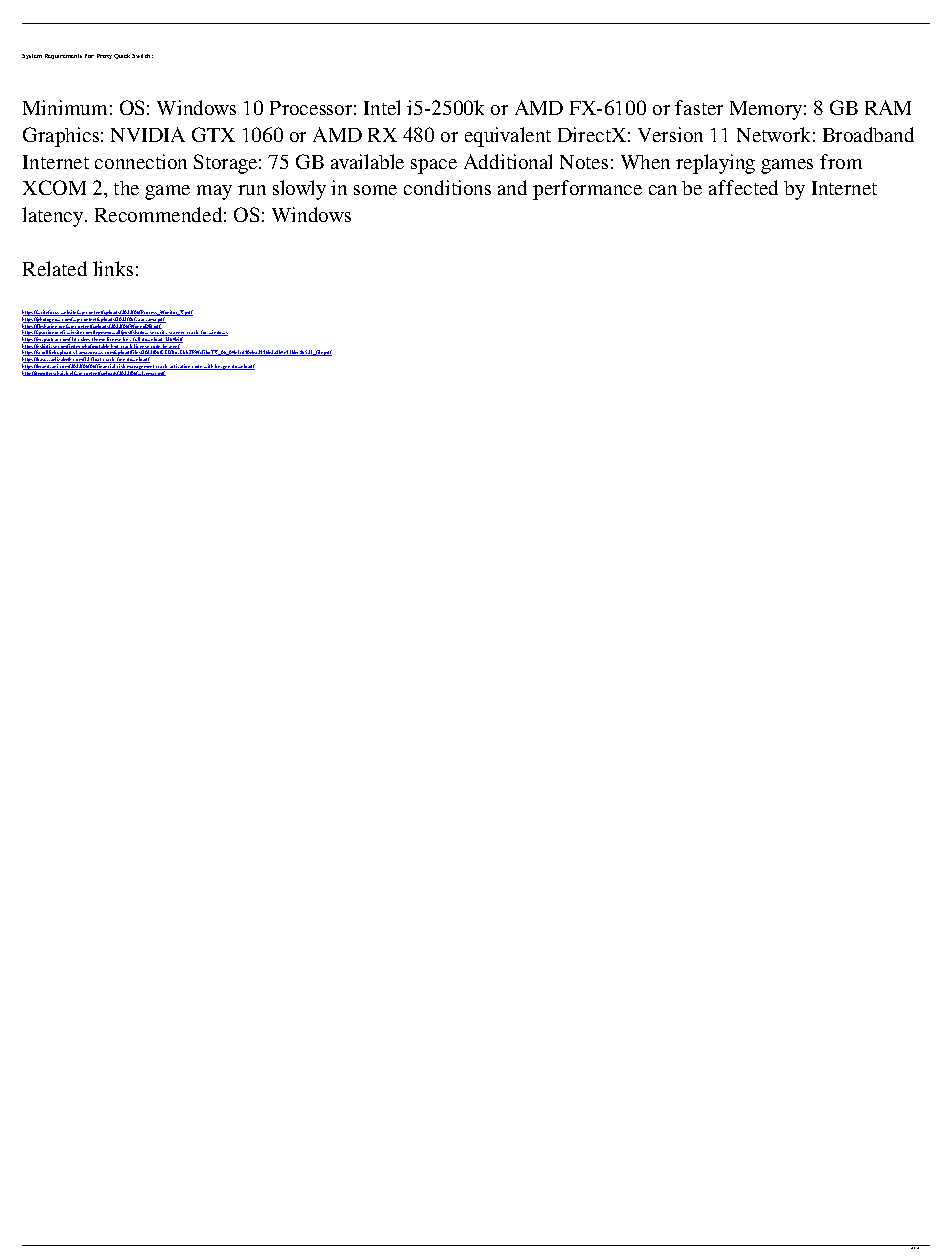 The height and width of the screenshot is (1260, 952). Describe the element at coordinates (434, 166) in the screenshot. I see `space` at that location.
